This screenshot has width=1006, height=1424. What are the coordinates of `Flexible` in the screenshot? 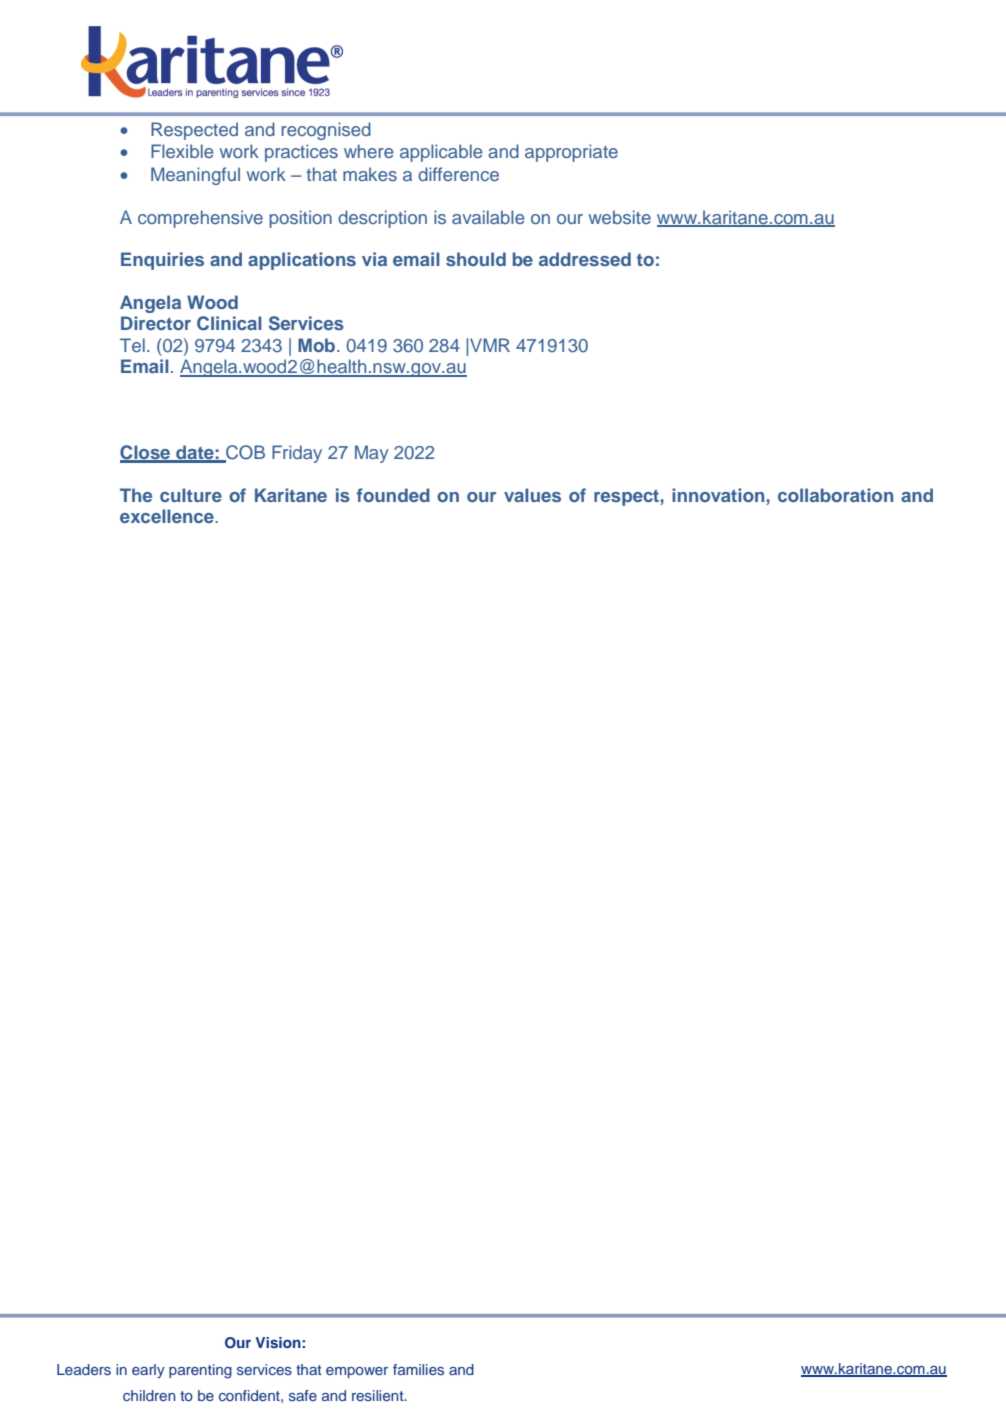 It's located at (182, 151).
